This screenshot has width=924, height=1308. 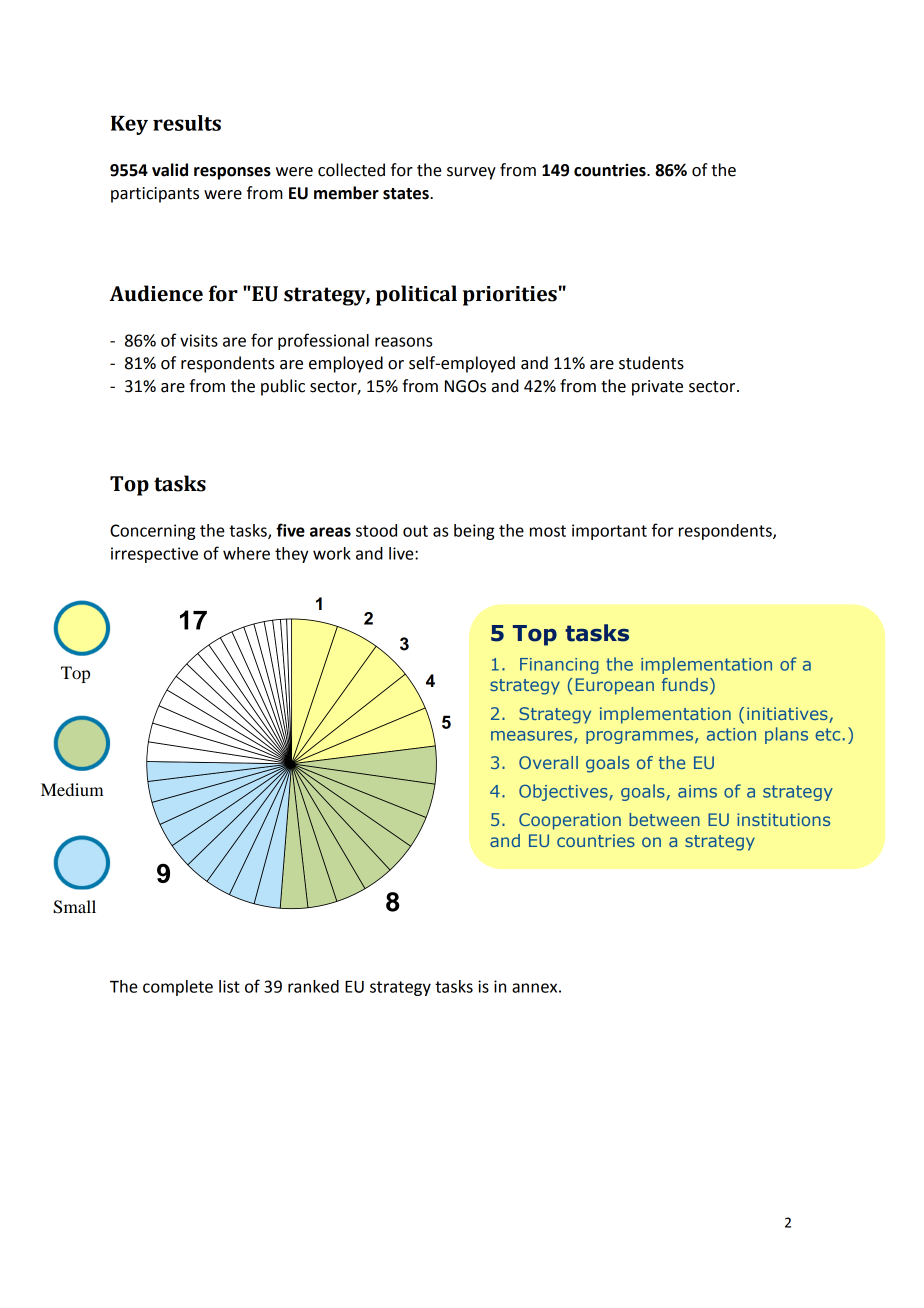 I want to click on survey, so click(x=471, y=173).
